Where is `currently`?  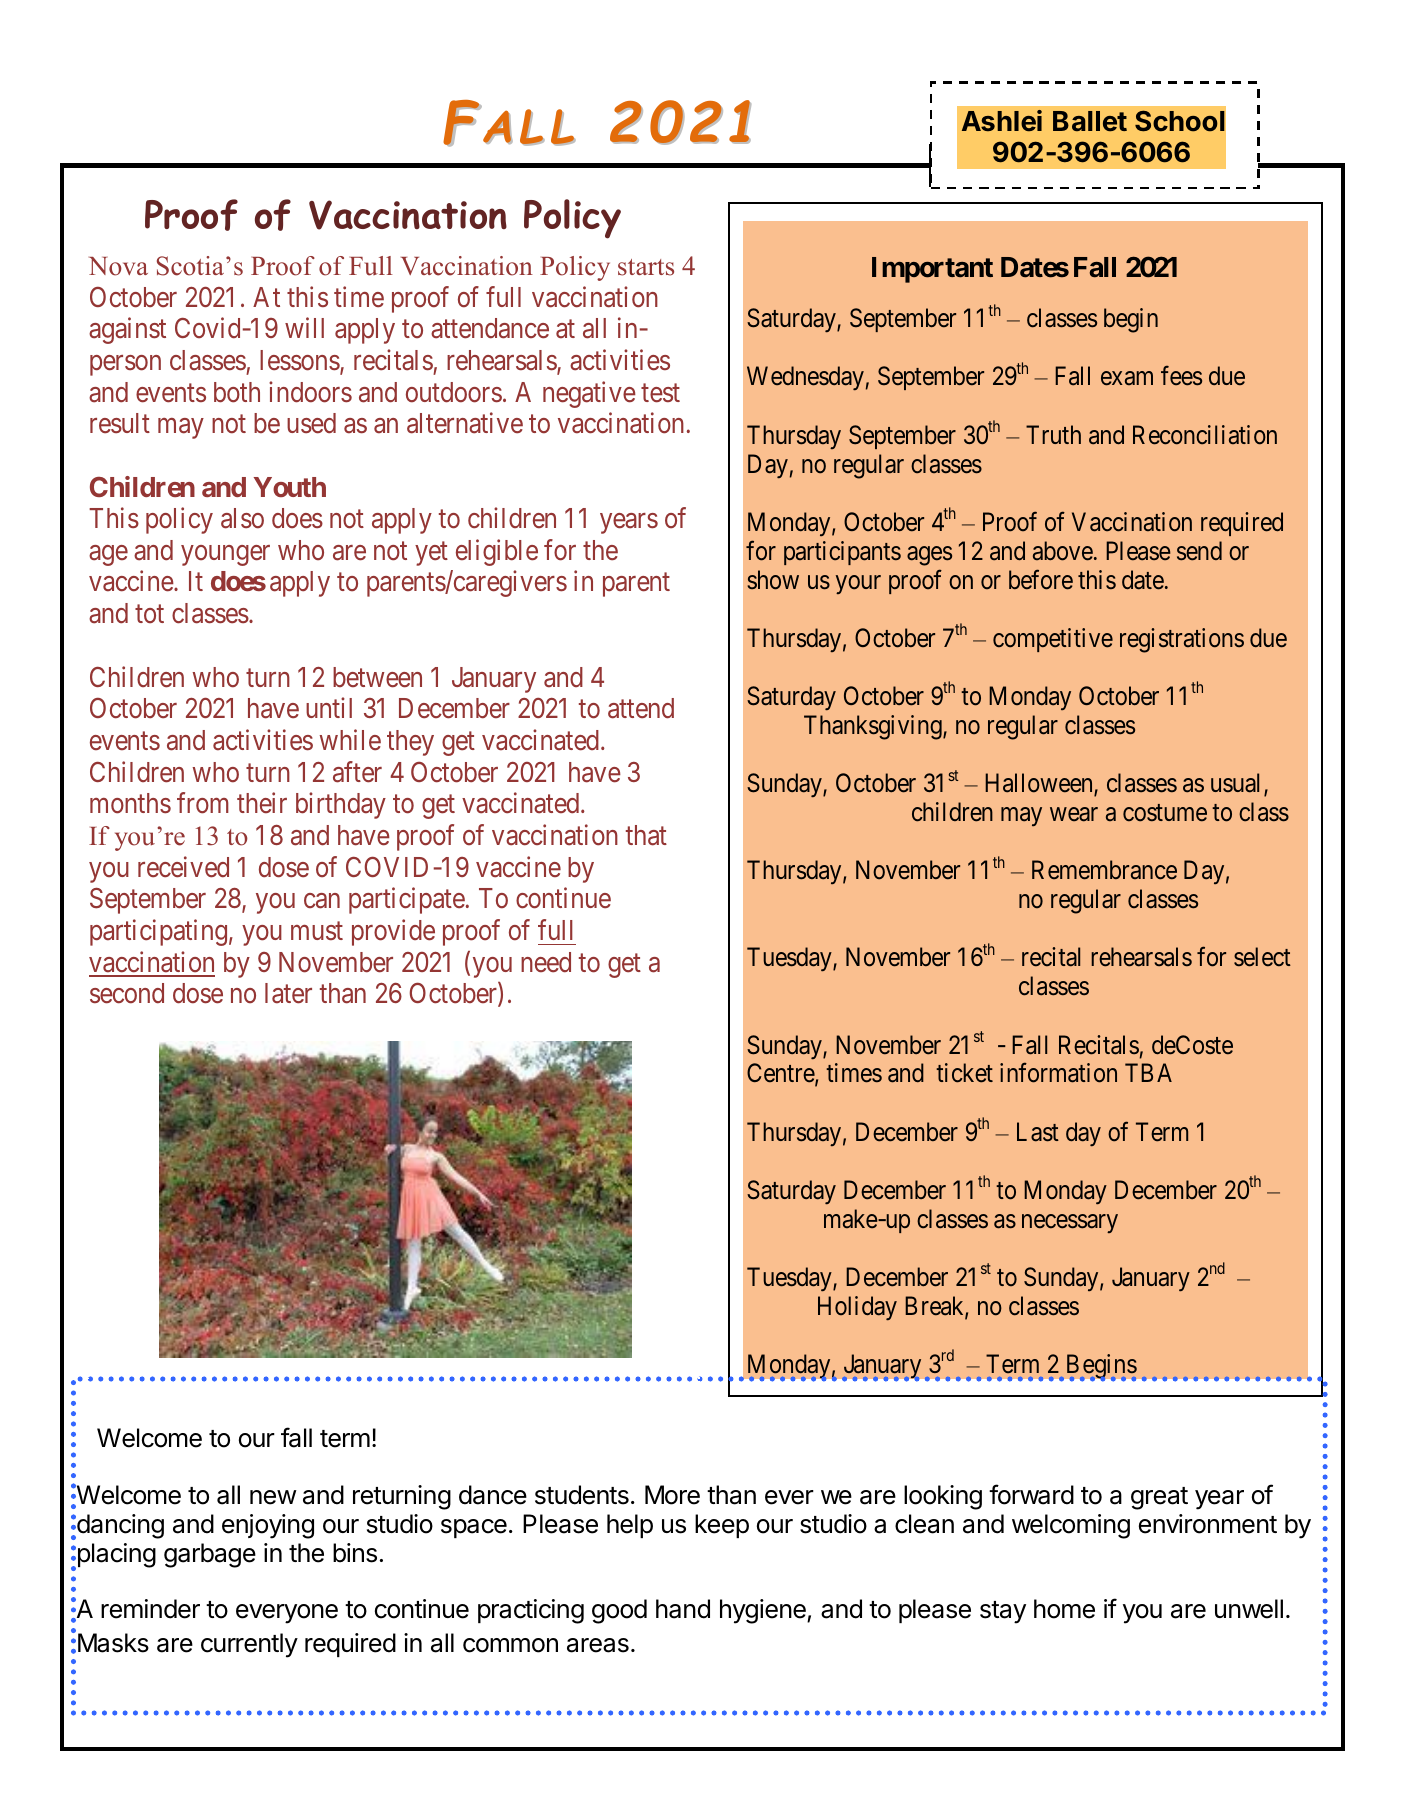
currently is located at coordinates (249, 1645).
